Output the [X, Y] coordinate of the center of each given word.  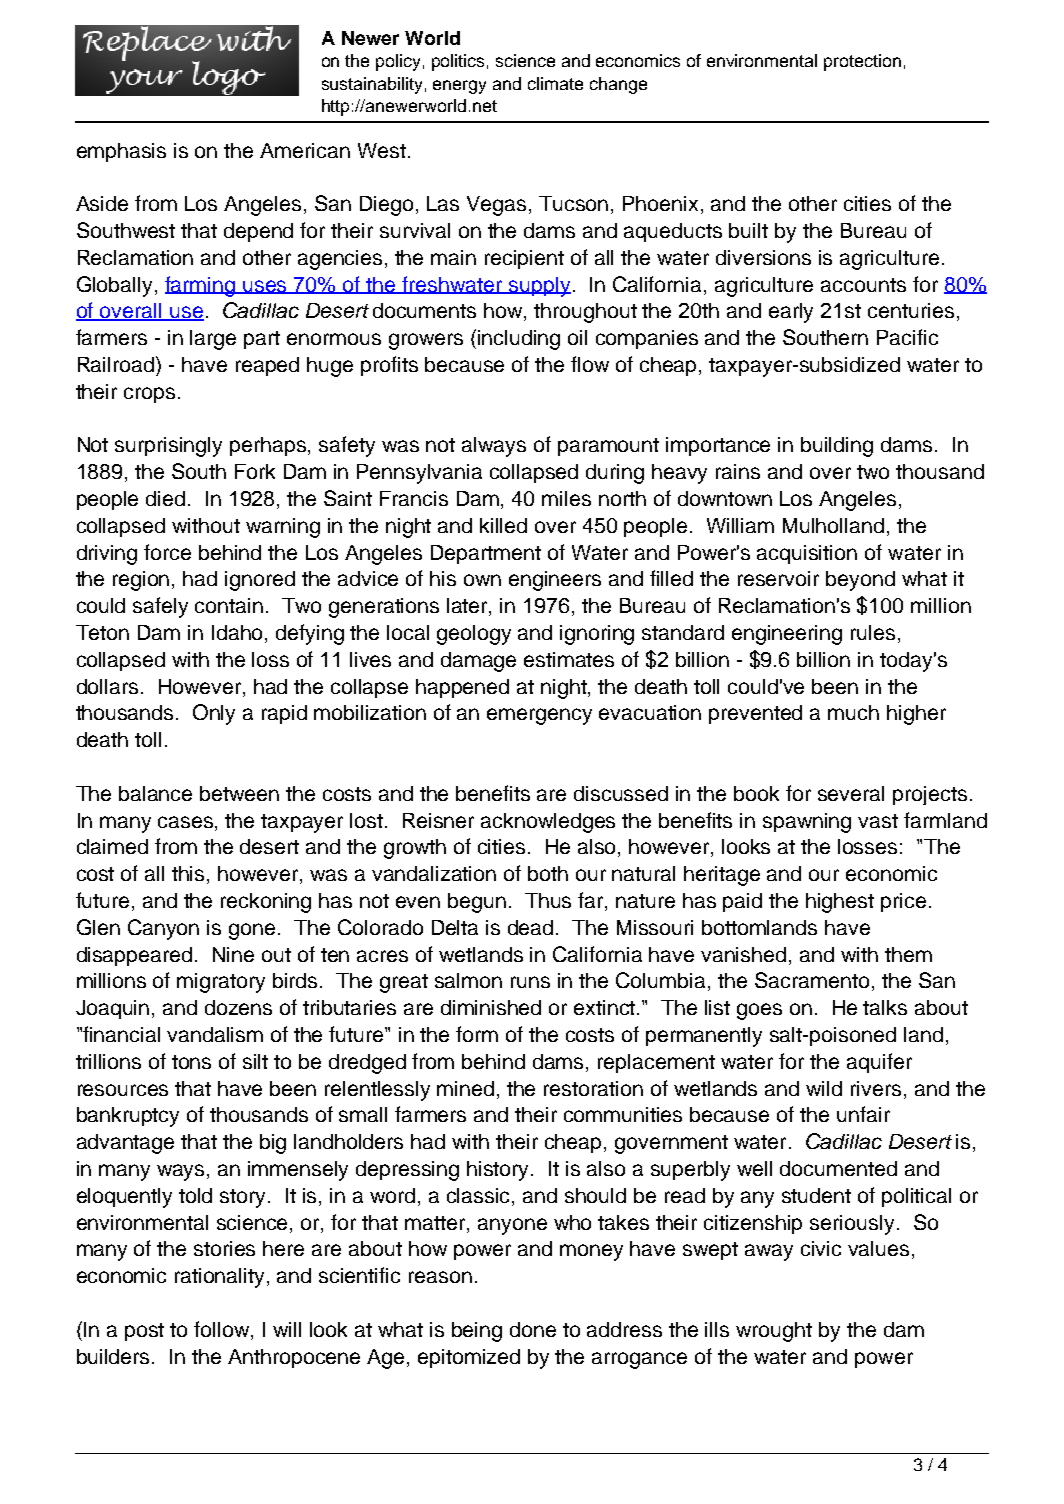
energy [459, 87]
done [533, 1329]
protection [862, 62]
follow [223, 1330]
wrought [774, 1332]
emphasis [121, 152]
